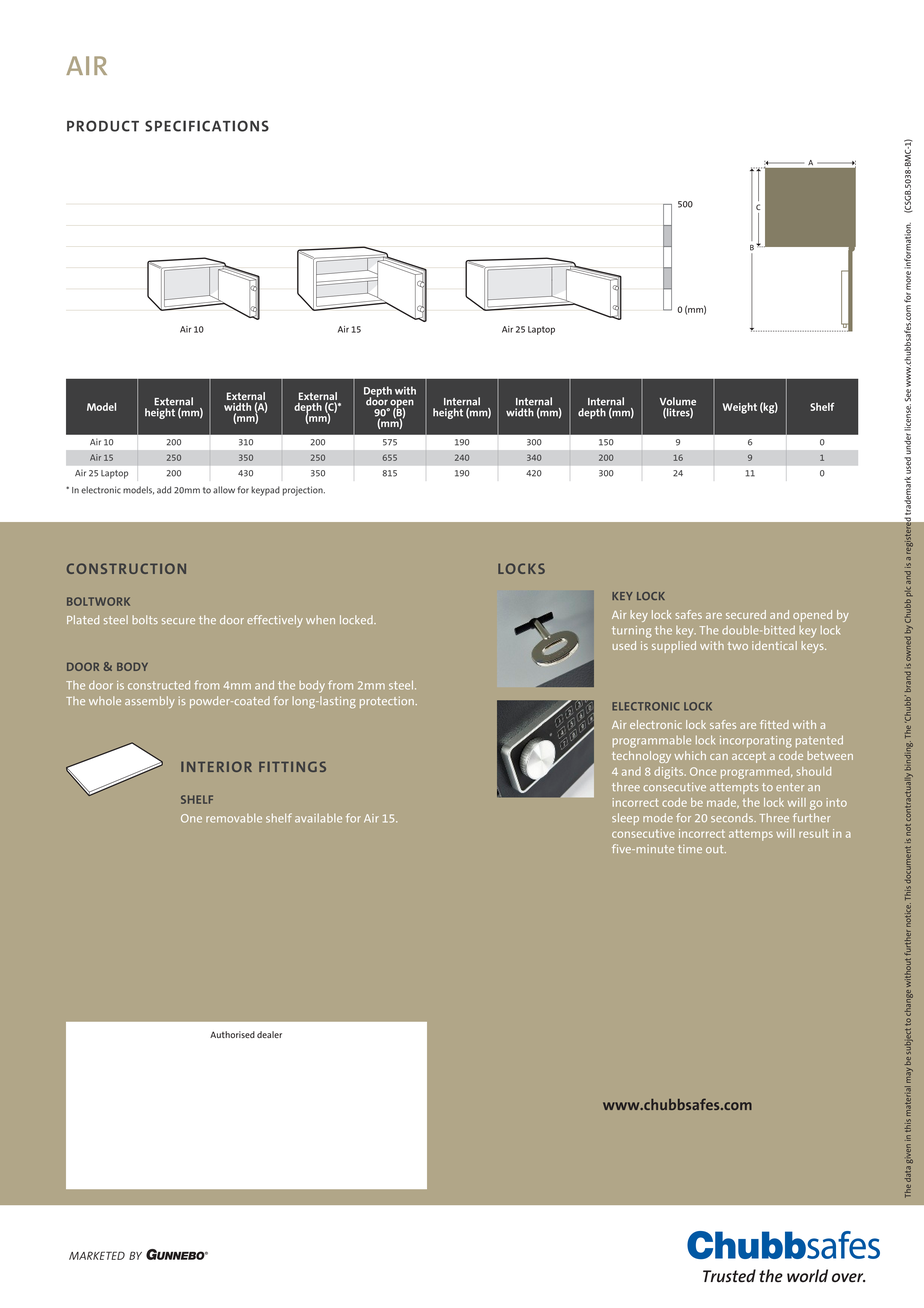 This screenshot has width=924, height=1308. What do you see at coordinates (690, 849) in the screenshot?
I see `time` at bounding box center [690, 849].
